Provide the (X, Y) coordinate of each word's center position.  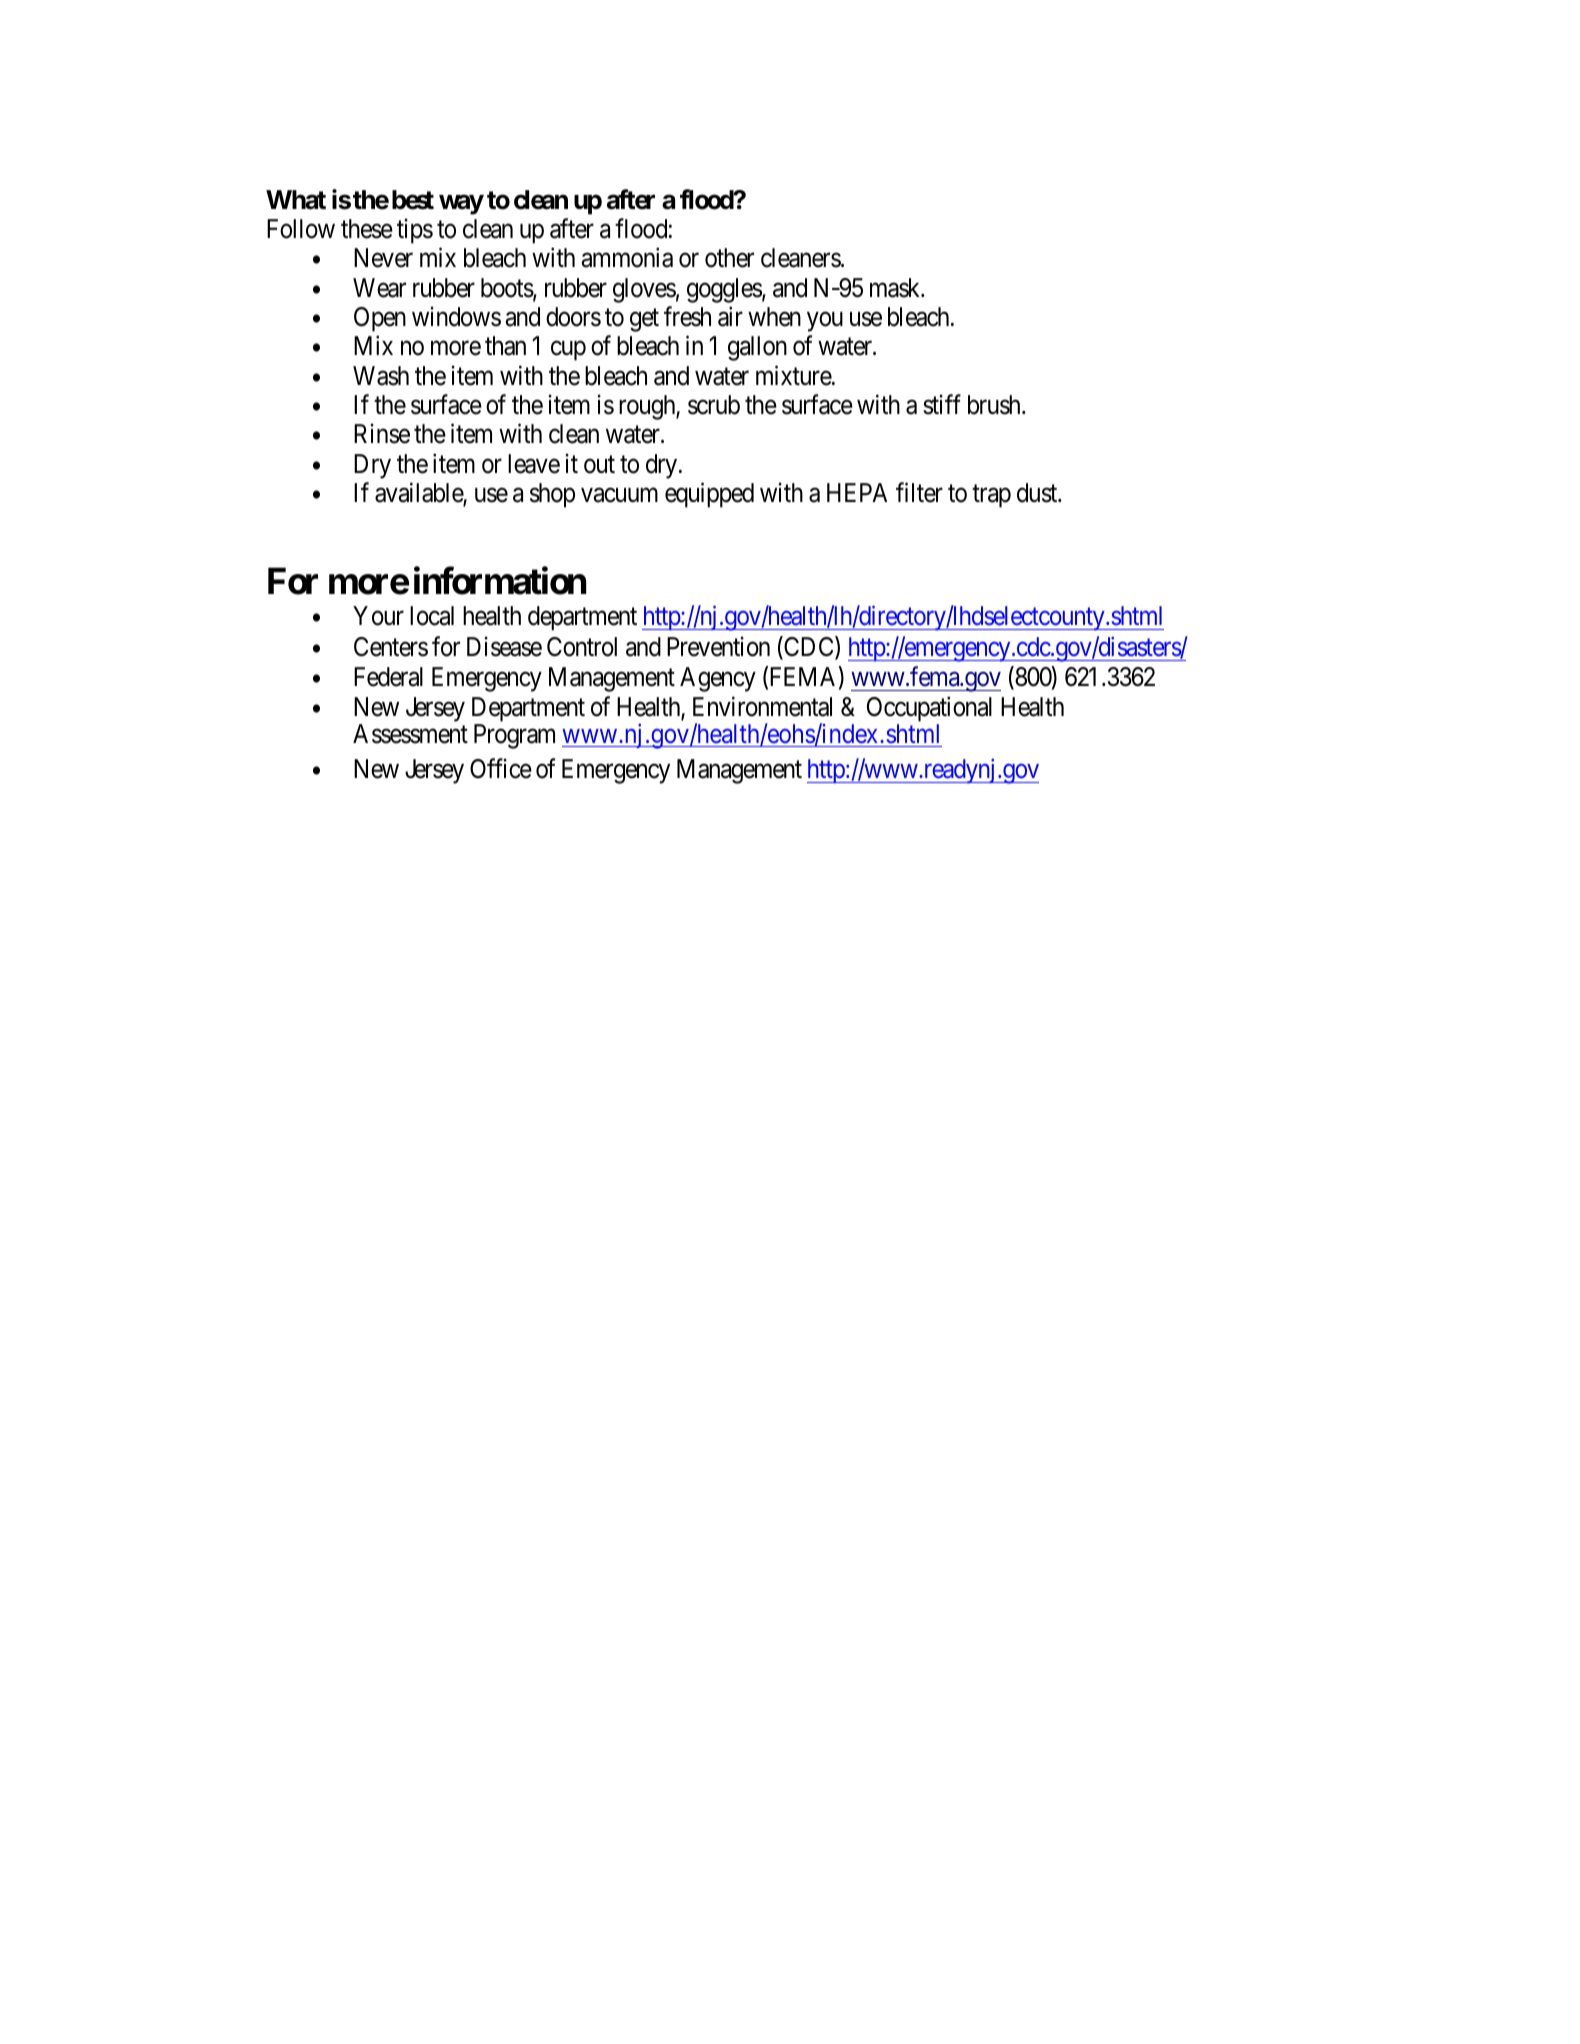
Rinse (382, 434)
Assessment (410, 734)
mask (896, 288)
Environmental (762, 706)
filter (919, 492)
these (367, 229)
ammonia (627, 258)
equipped (709, 495)
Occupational (929, 709)
